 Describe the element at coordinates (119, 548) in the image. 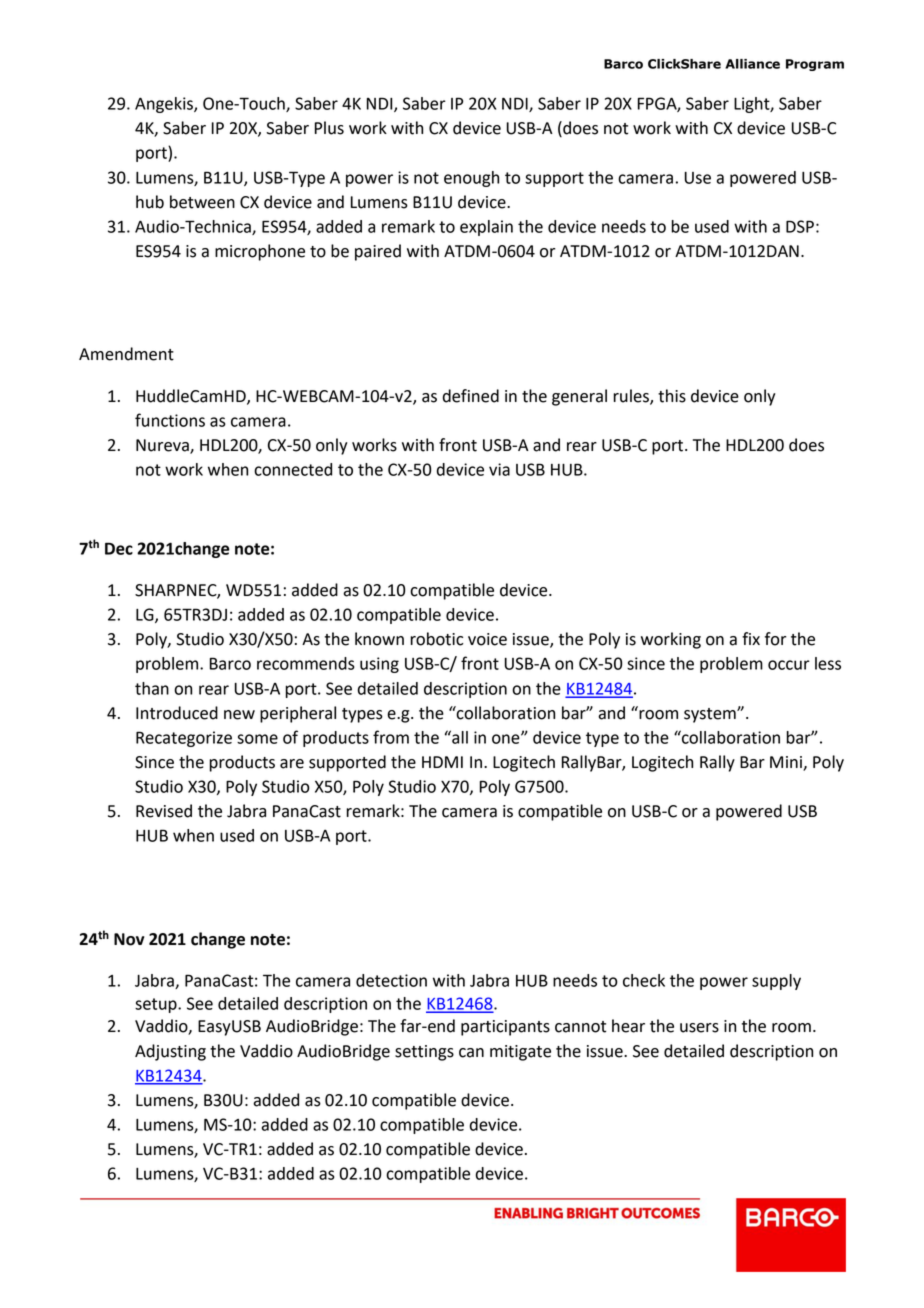

I see `Dec` at that location.
